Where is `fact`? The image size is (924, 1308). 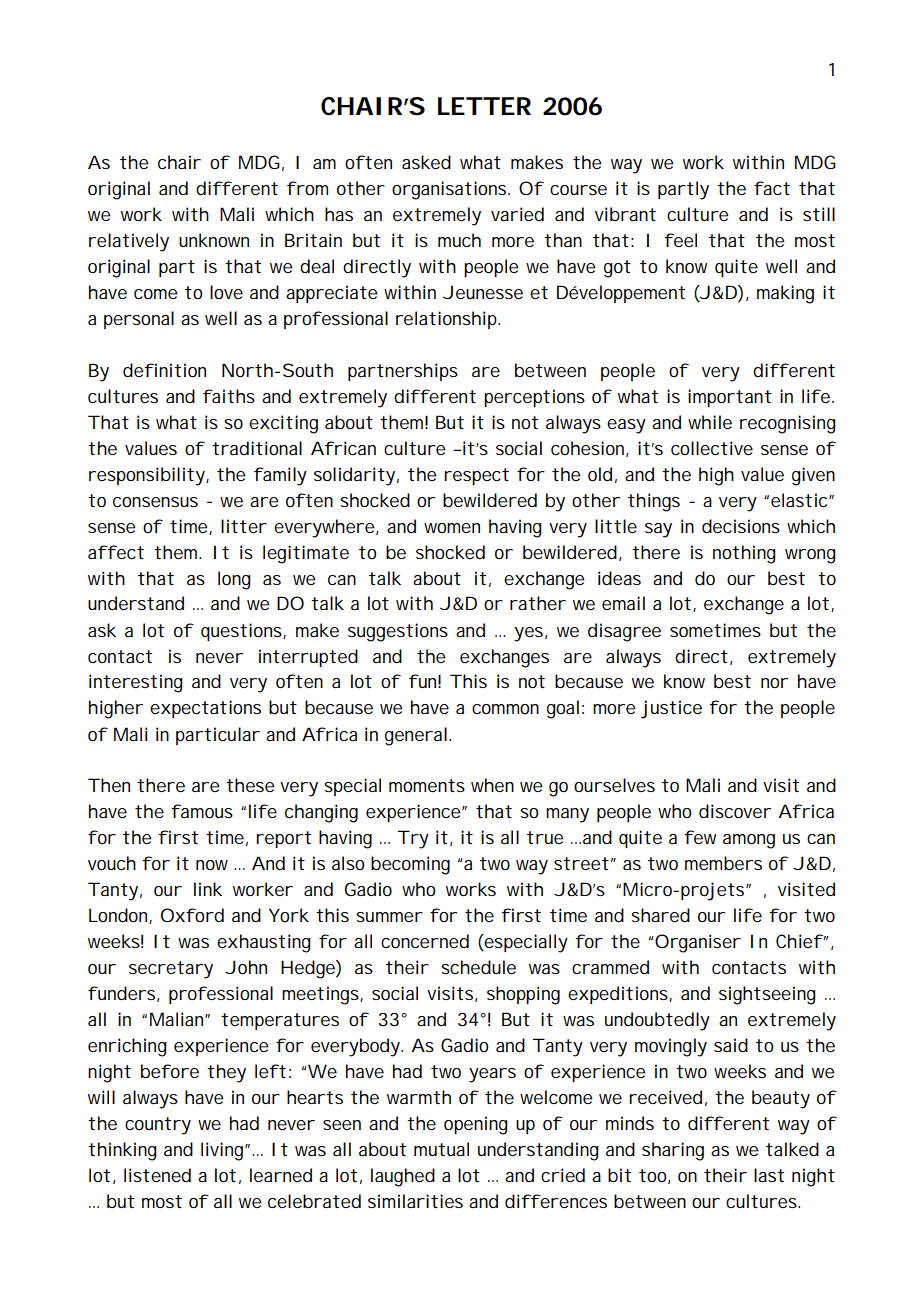 fact is located at coordinates (772, 188).
